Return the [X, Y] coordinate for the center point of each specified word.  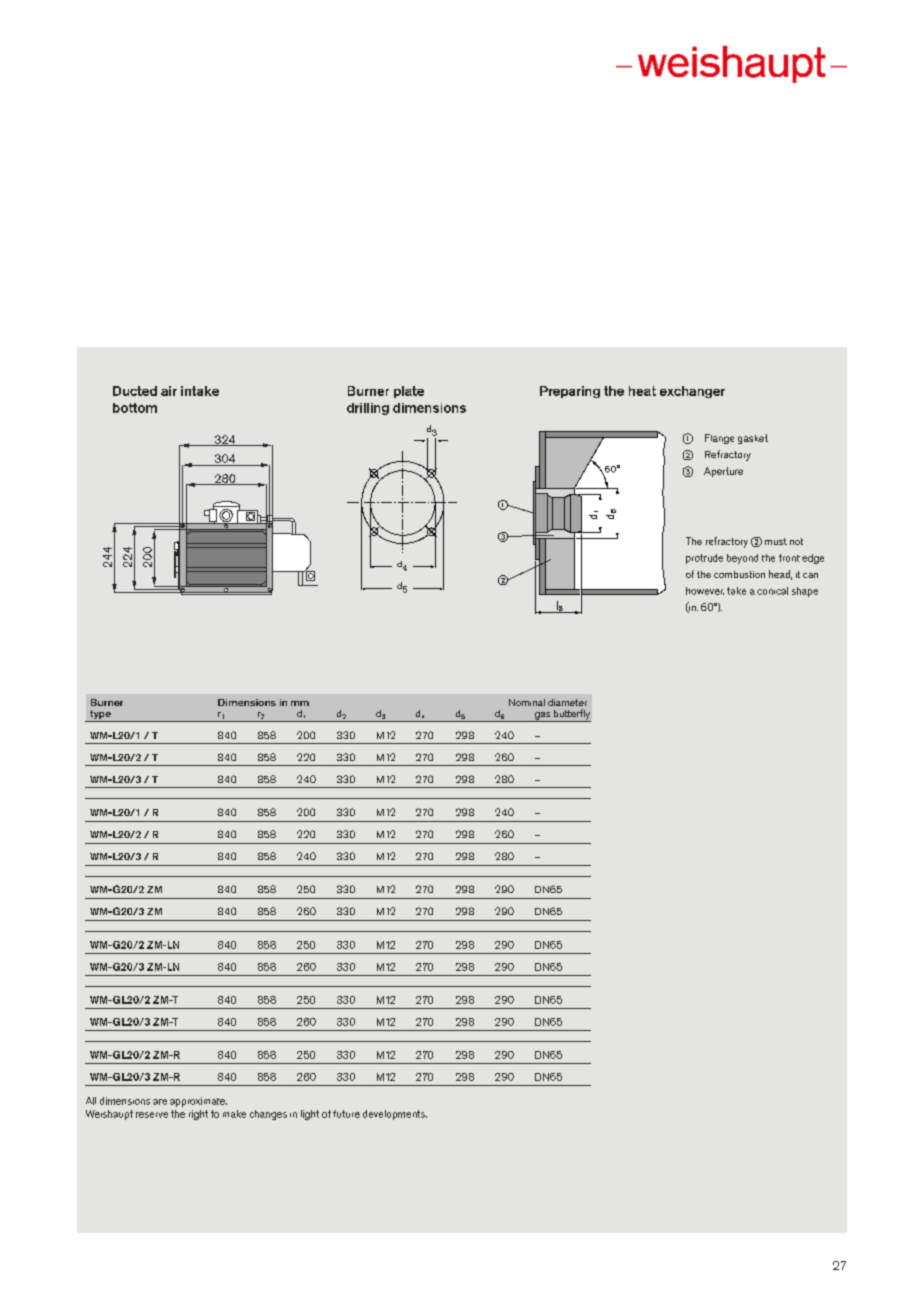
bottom [135, 408]
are [160, 1102]
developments [395, 1115]
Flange [719, 439]
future [346, 1114]
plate [409, 392]
